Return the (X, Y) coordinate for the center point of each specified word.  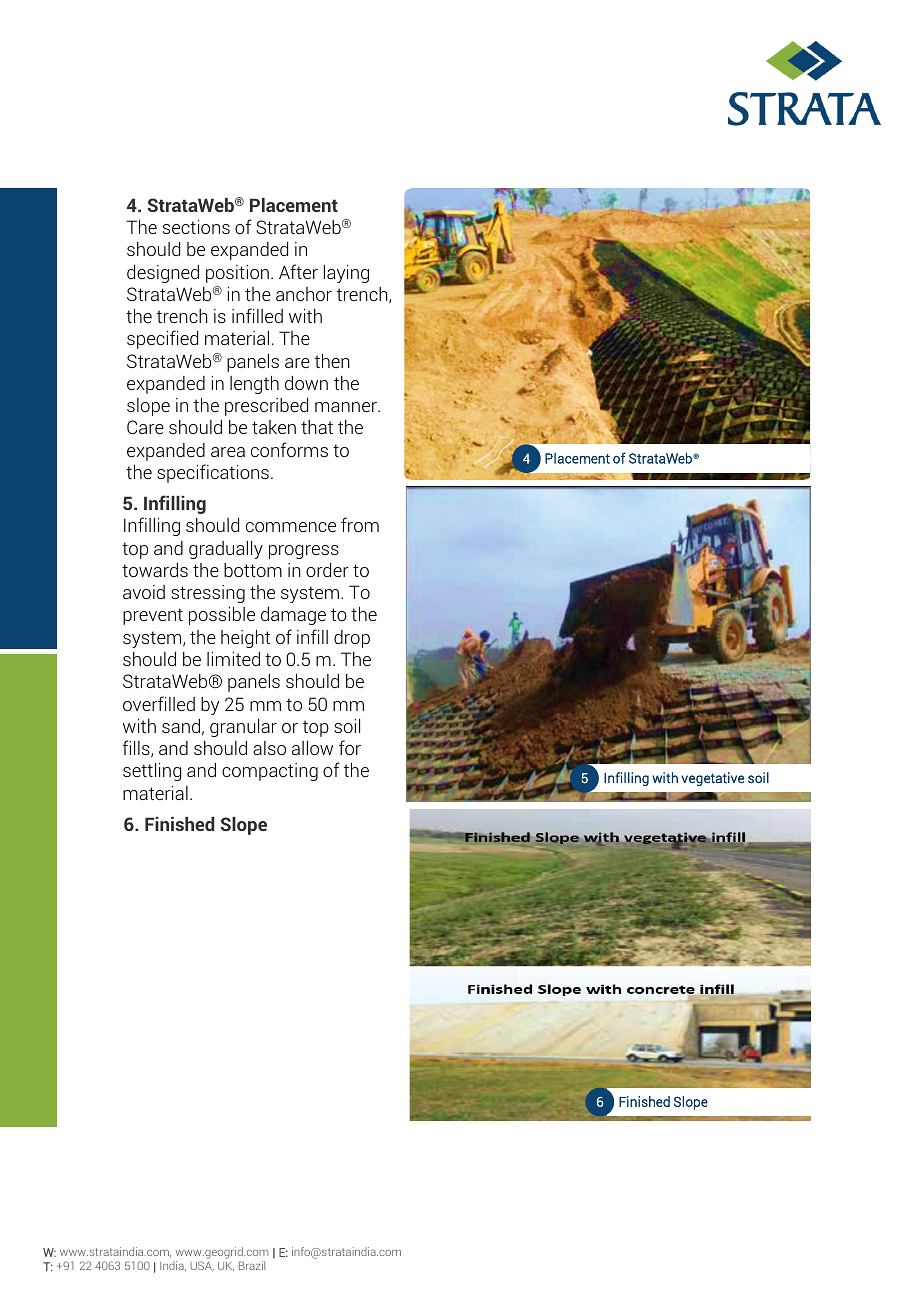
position (237, 274)
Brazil (252, 1265)
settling (152, 772)
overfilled (159, 703)
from (360, 524)
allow (312, 748)
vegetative (712, 779)
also (269, 748)
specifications (213, 473)
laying (346, 274)
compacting (270, 772)
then (332, 360)
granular (243, 728)
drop (352, 639)
